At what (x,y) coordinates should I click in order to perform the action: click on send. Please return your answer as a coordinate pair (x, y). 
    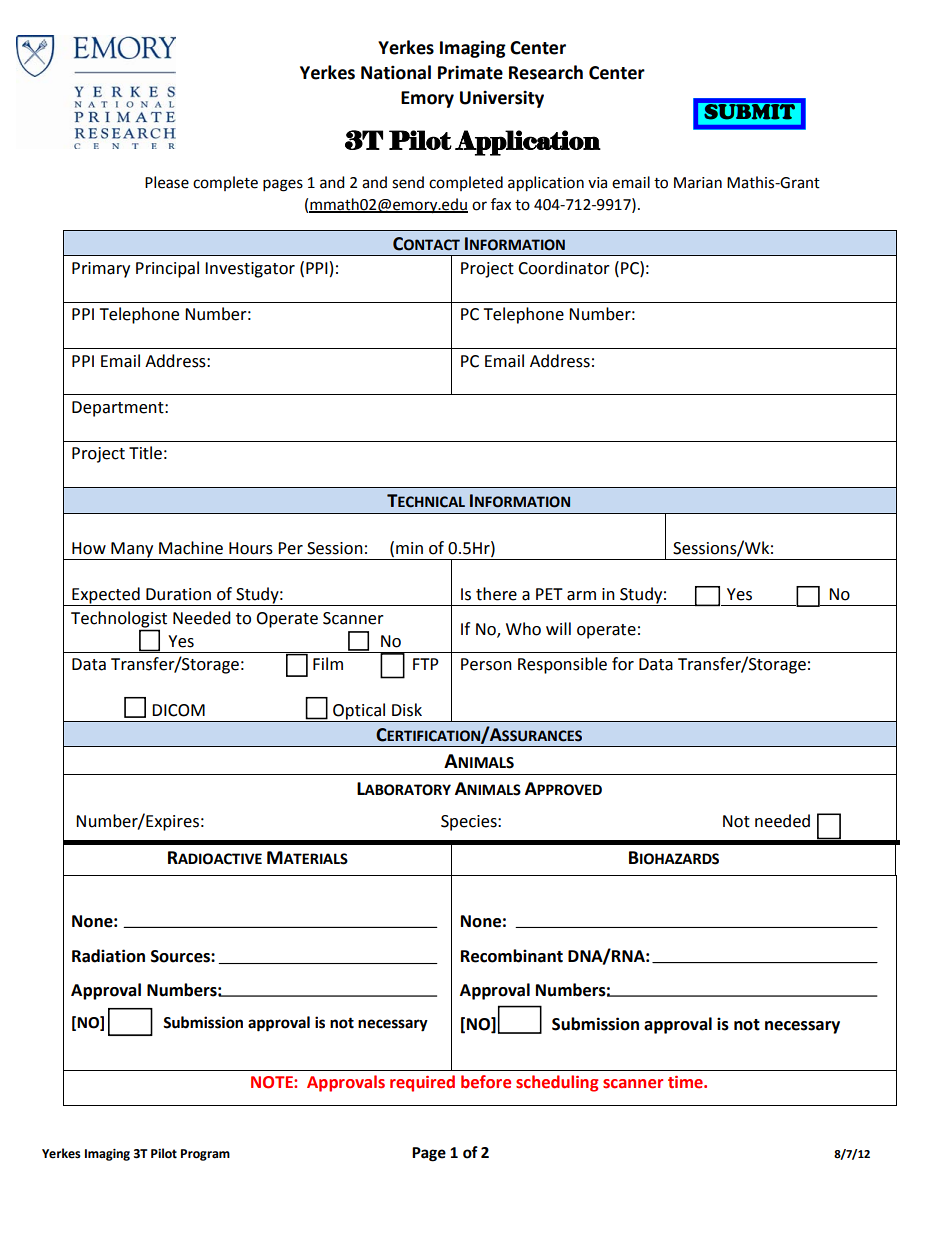
    Looking at the image, I should click on (408, 182).
